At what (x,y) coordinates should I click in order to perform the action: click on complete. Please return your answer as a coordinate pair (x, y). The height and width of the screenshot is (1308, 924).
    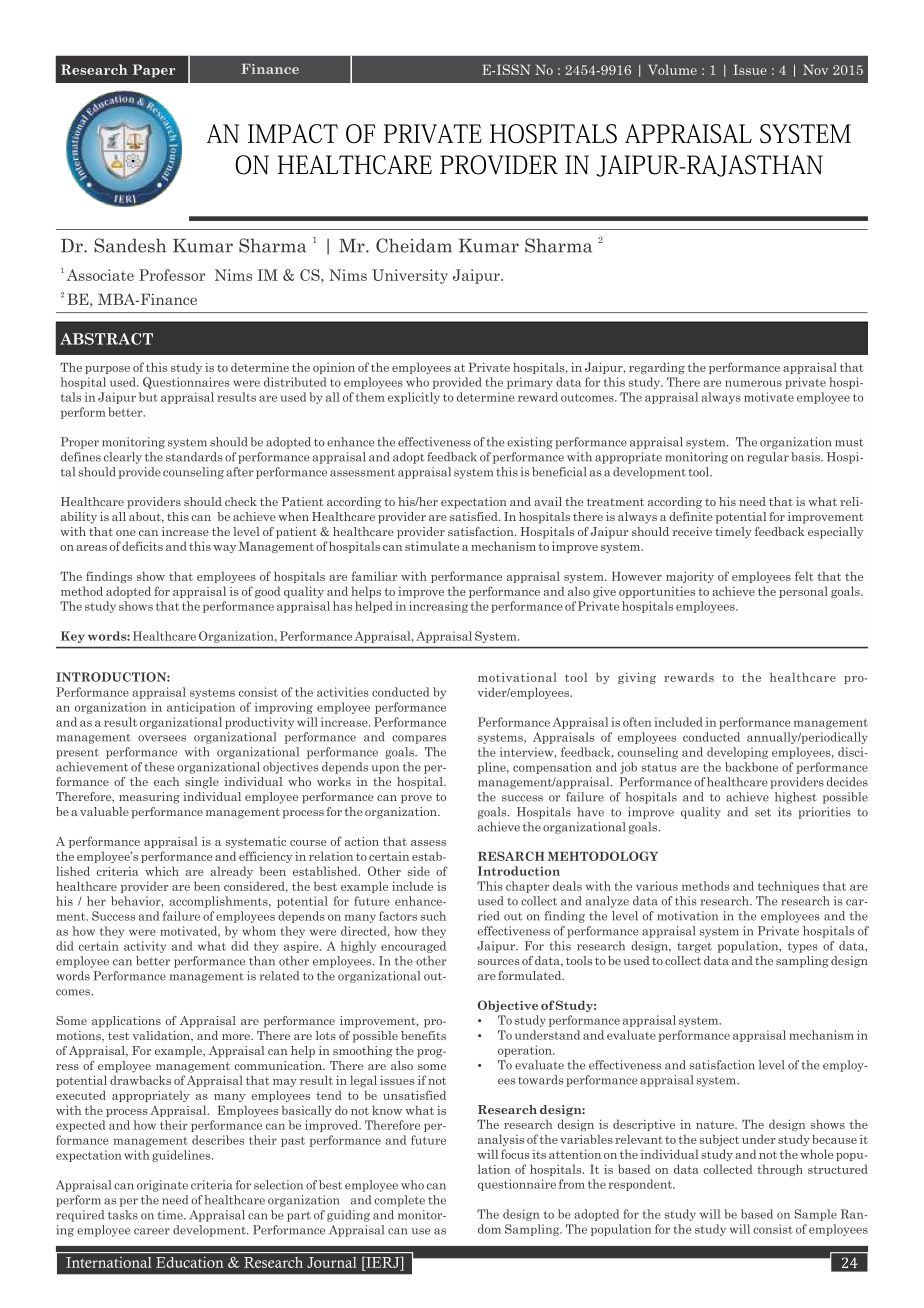
    Looking at the image, I should click on (399, 1201).
